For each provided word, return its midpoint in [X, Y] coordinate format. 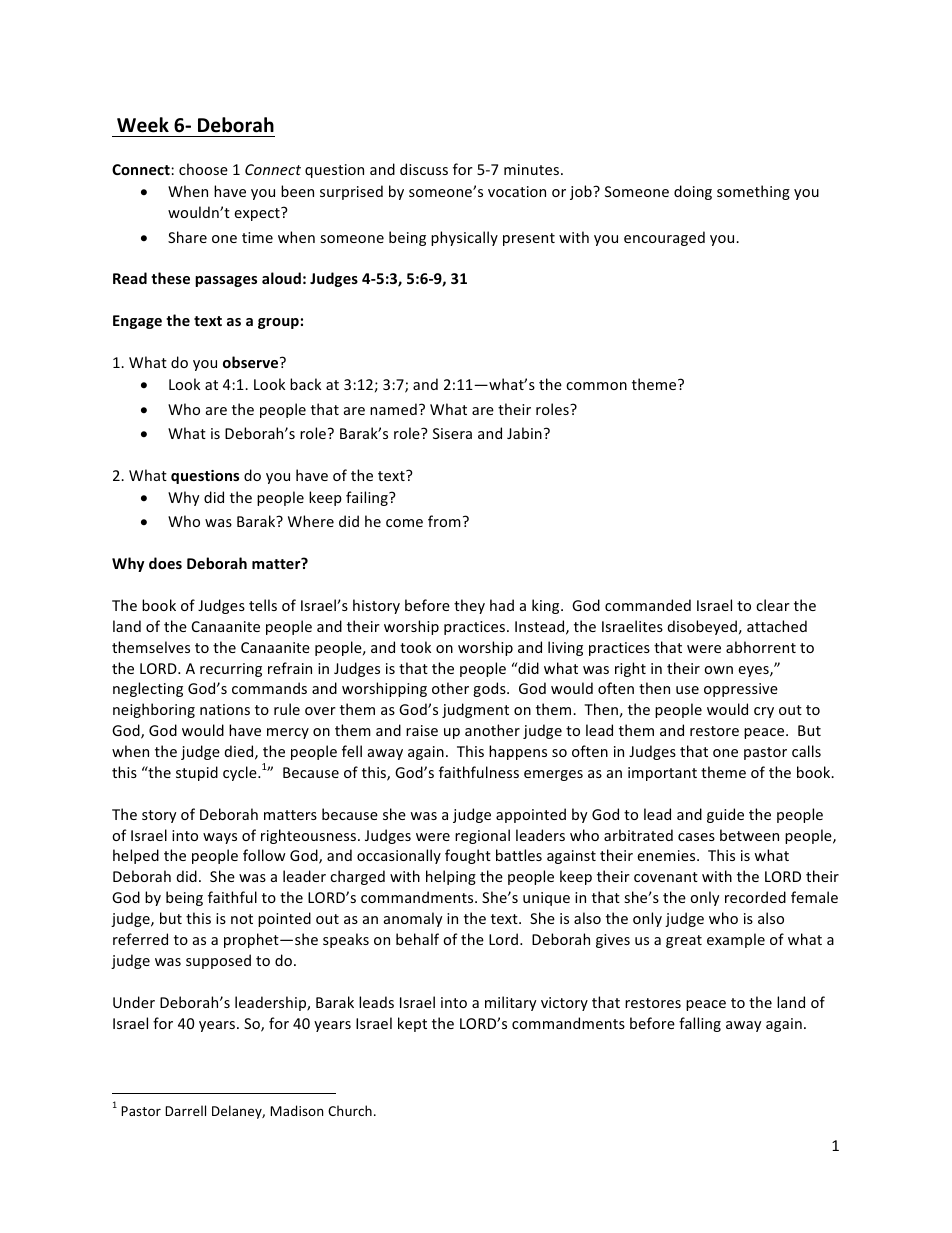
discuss [424, 169]
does [165, 563]
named [393, 409]
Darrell [185, 1110]
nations [225, 709]
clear [773, 605]
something [753, 192]
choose [203, 169]
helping [451, 877]
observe [252, 362]
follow [264, 855]
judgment [475, 710]
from [444, 521]
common [596, 386]
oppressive [741, 690]
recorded [755, 897]
